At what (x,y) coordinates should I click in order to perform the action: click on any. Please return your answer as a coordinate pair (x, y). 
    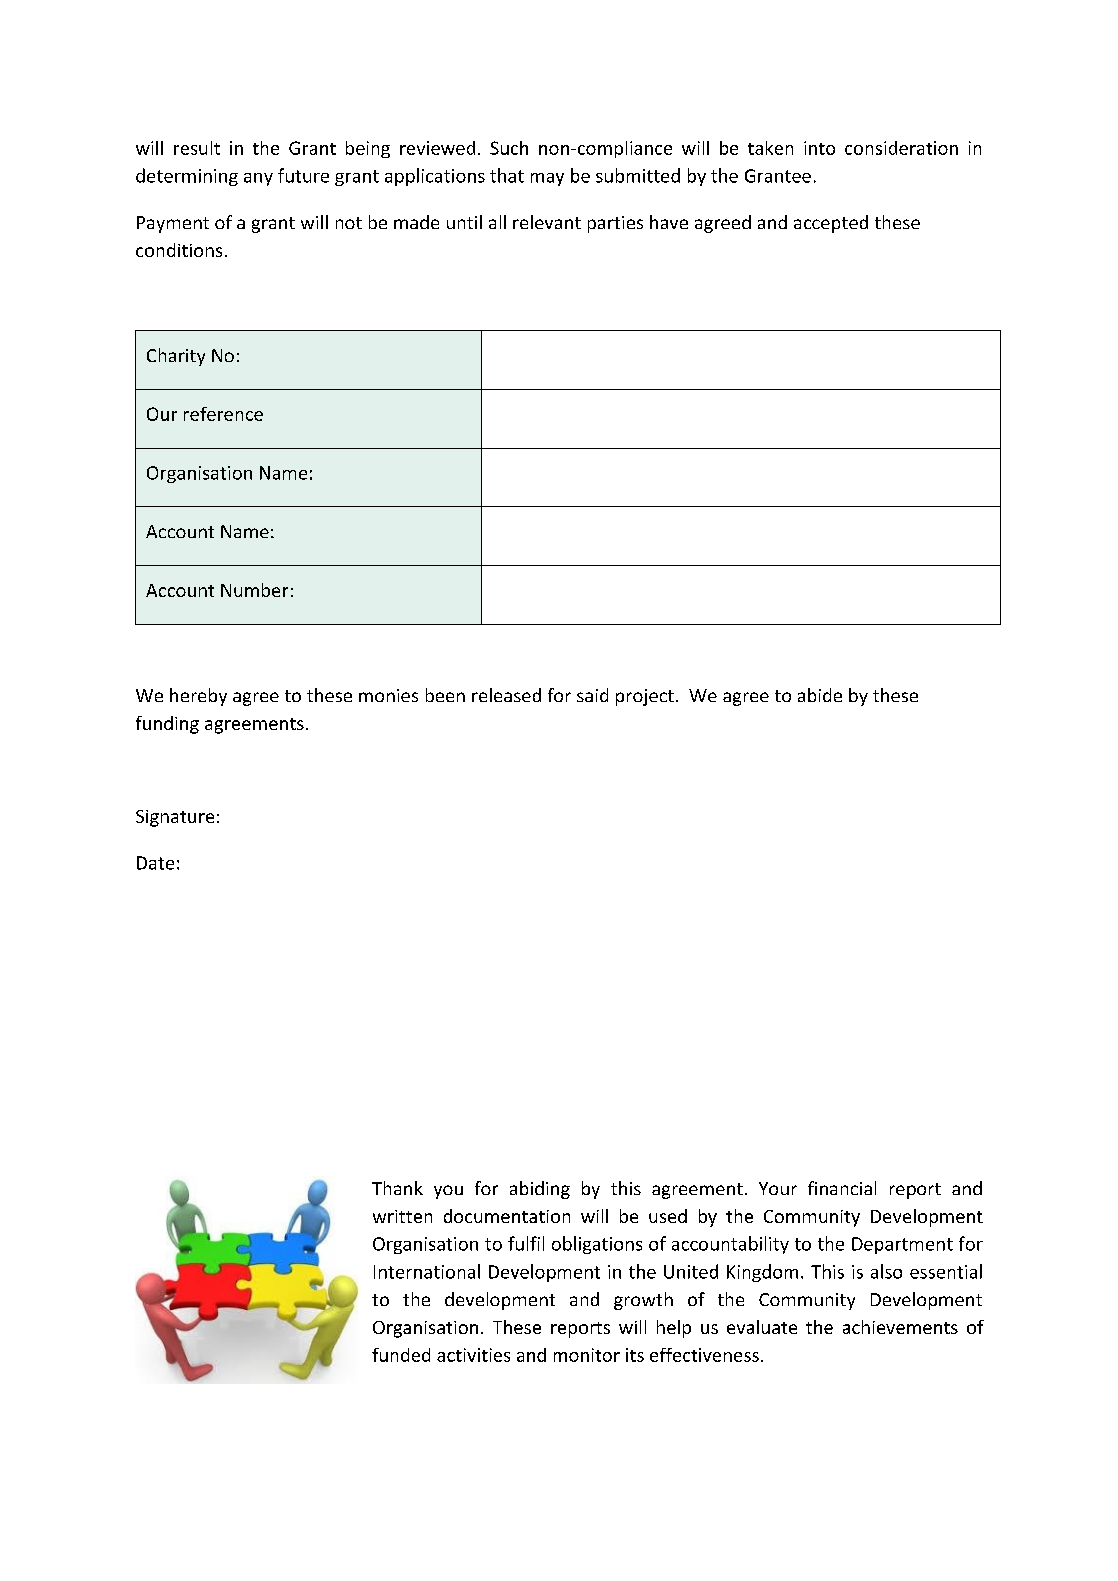
    Looking at the image, I should click on (258, 179).
